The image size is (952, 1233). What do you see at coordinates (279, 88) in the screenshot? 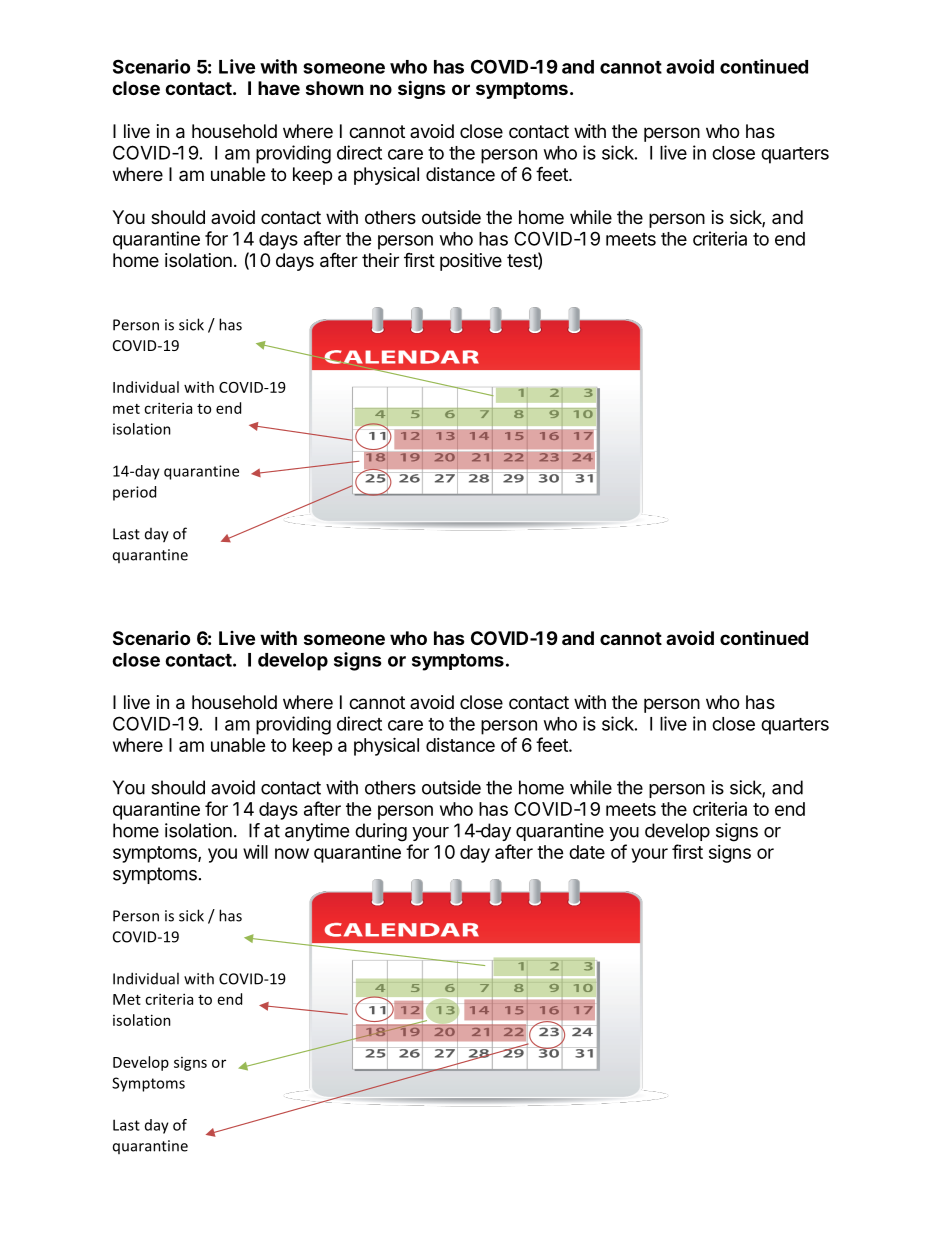
I see `have` at bounding box center [279, 88].
